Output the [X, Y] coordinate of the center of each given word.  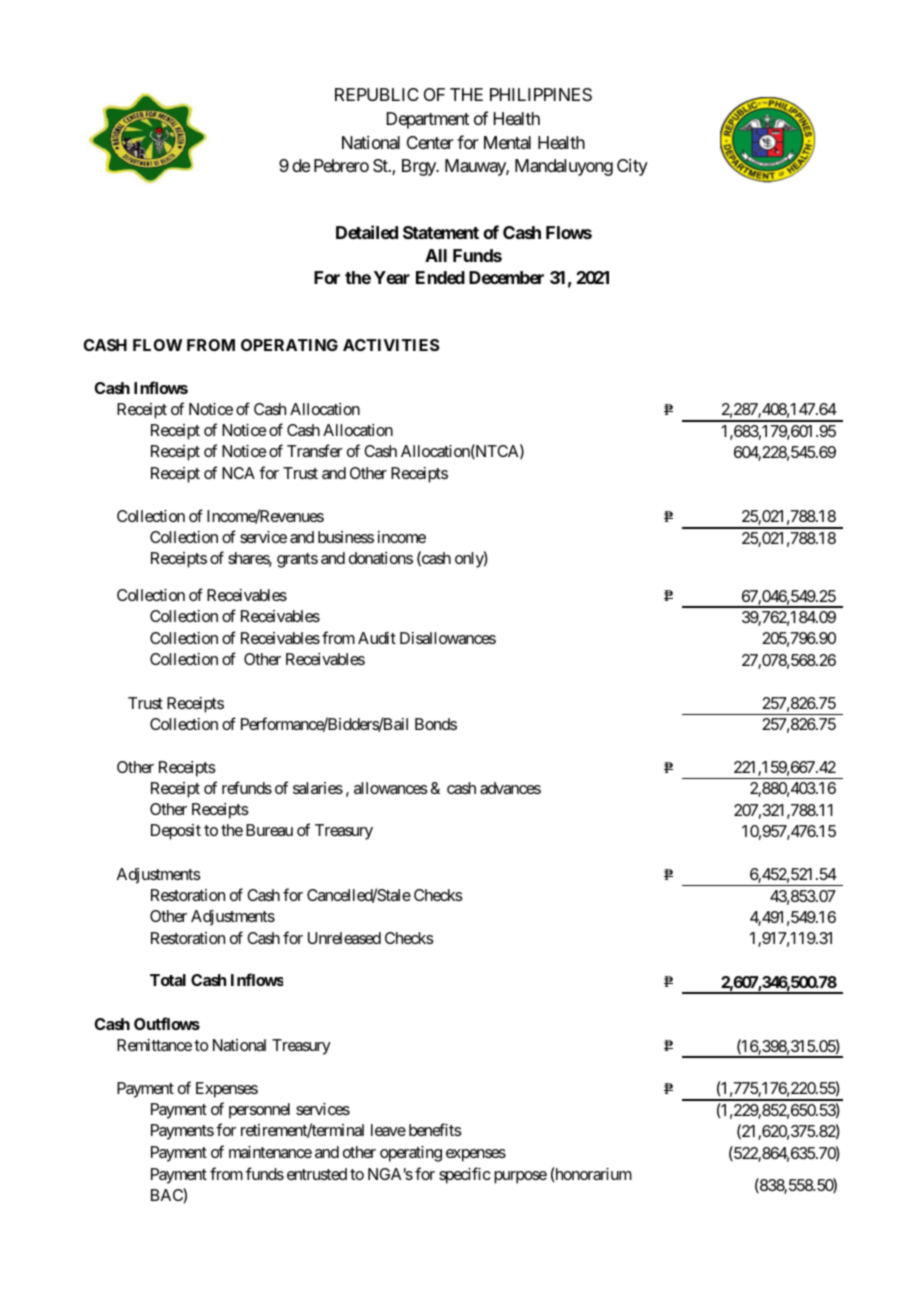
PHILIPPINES [541, 94]
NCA [238, 473]
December [506, 277]
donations [381, 558]
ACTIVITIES [391, 345]
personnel [259, 1111]
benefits [435, 1129]
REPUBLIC [377, 94]
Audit [377, 638]
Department [427, 120]
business [346, 537]
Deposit [176, 832]
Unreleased [344, 938]
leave [388, 1130]
